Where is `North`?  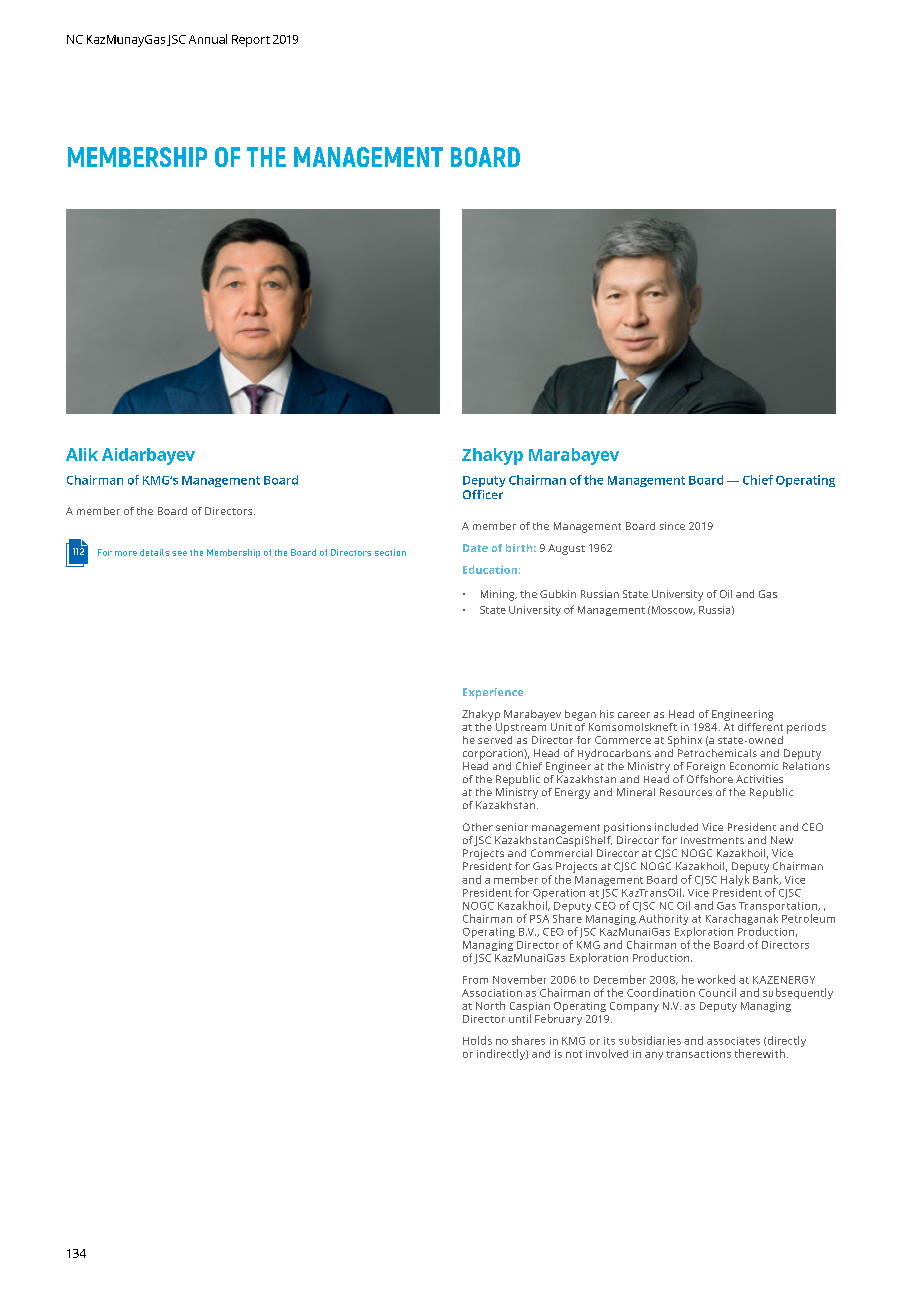
North is located at coordinates (490, 1005).
